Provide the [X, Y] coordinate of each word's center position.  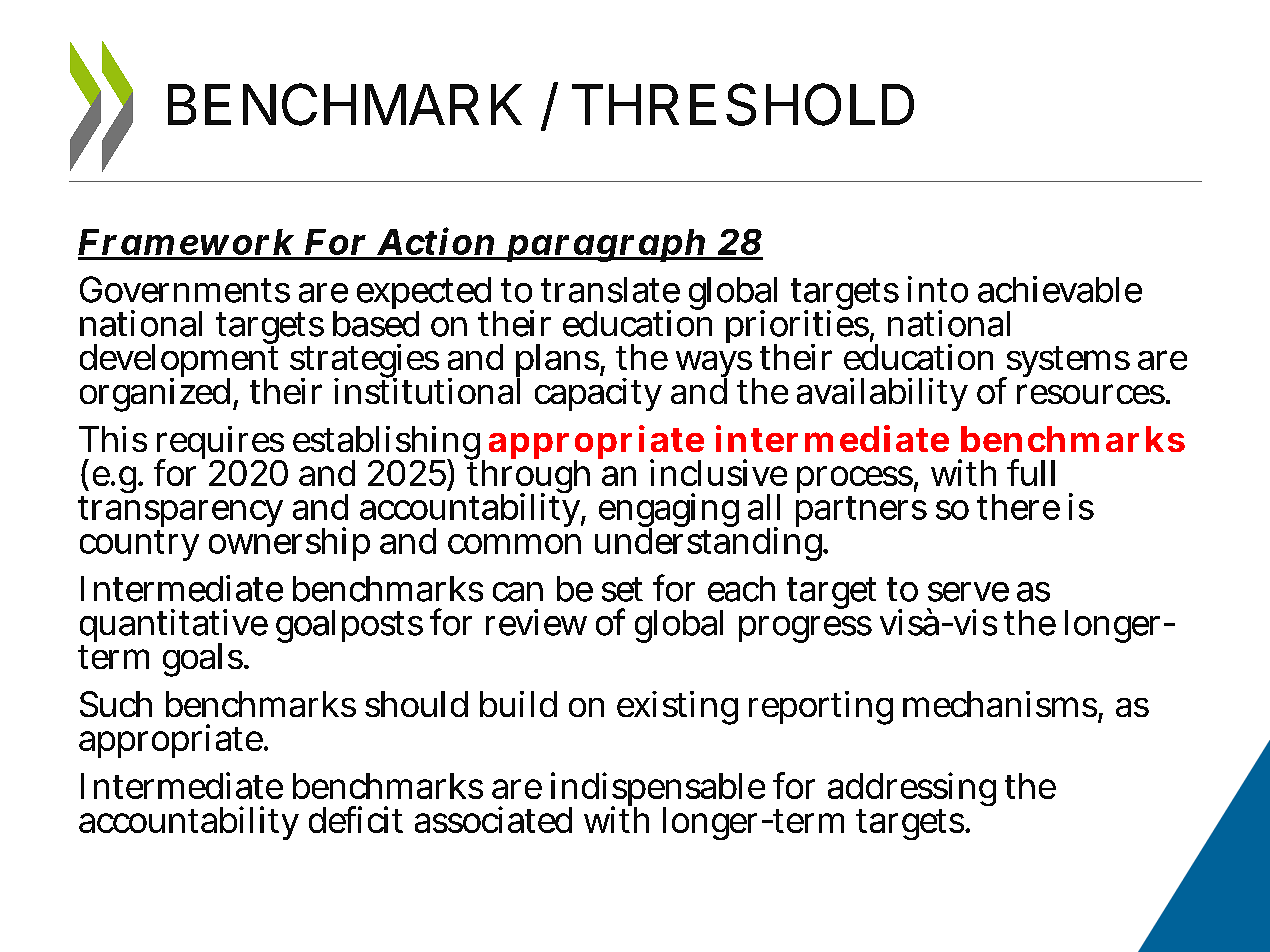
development [179, 361]
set [622, 589]
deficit [356, 819]
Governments [185, 289]
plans [558, 362]
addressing [912, 791]
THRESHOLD [743, 104]
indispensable [658, 791]
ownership [289, 543]
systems [1066, 363]
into [938, 289]
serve [968, 592]
